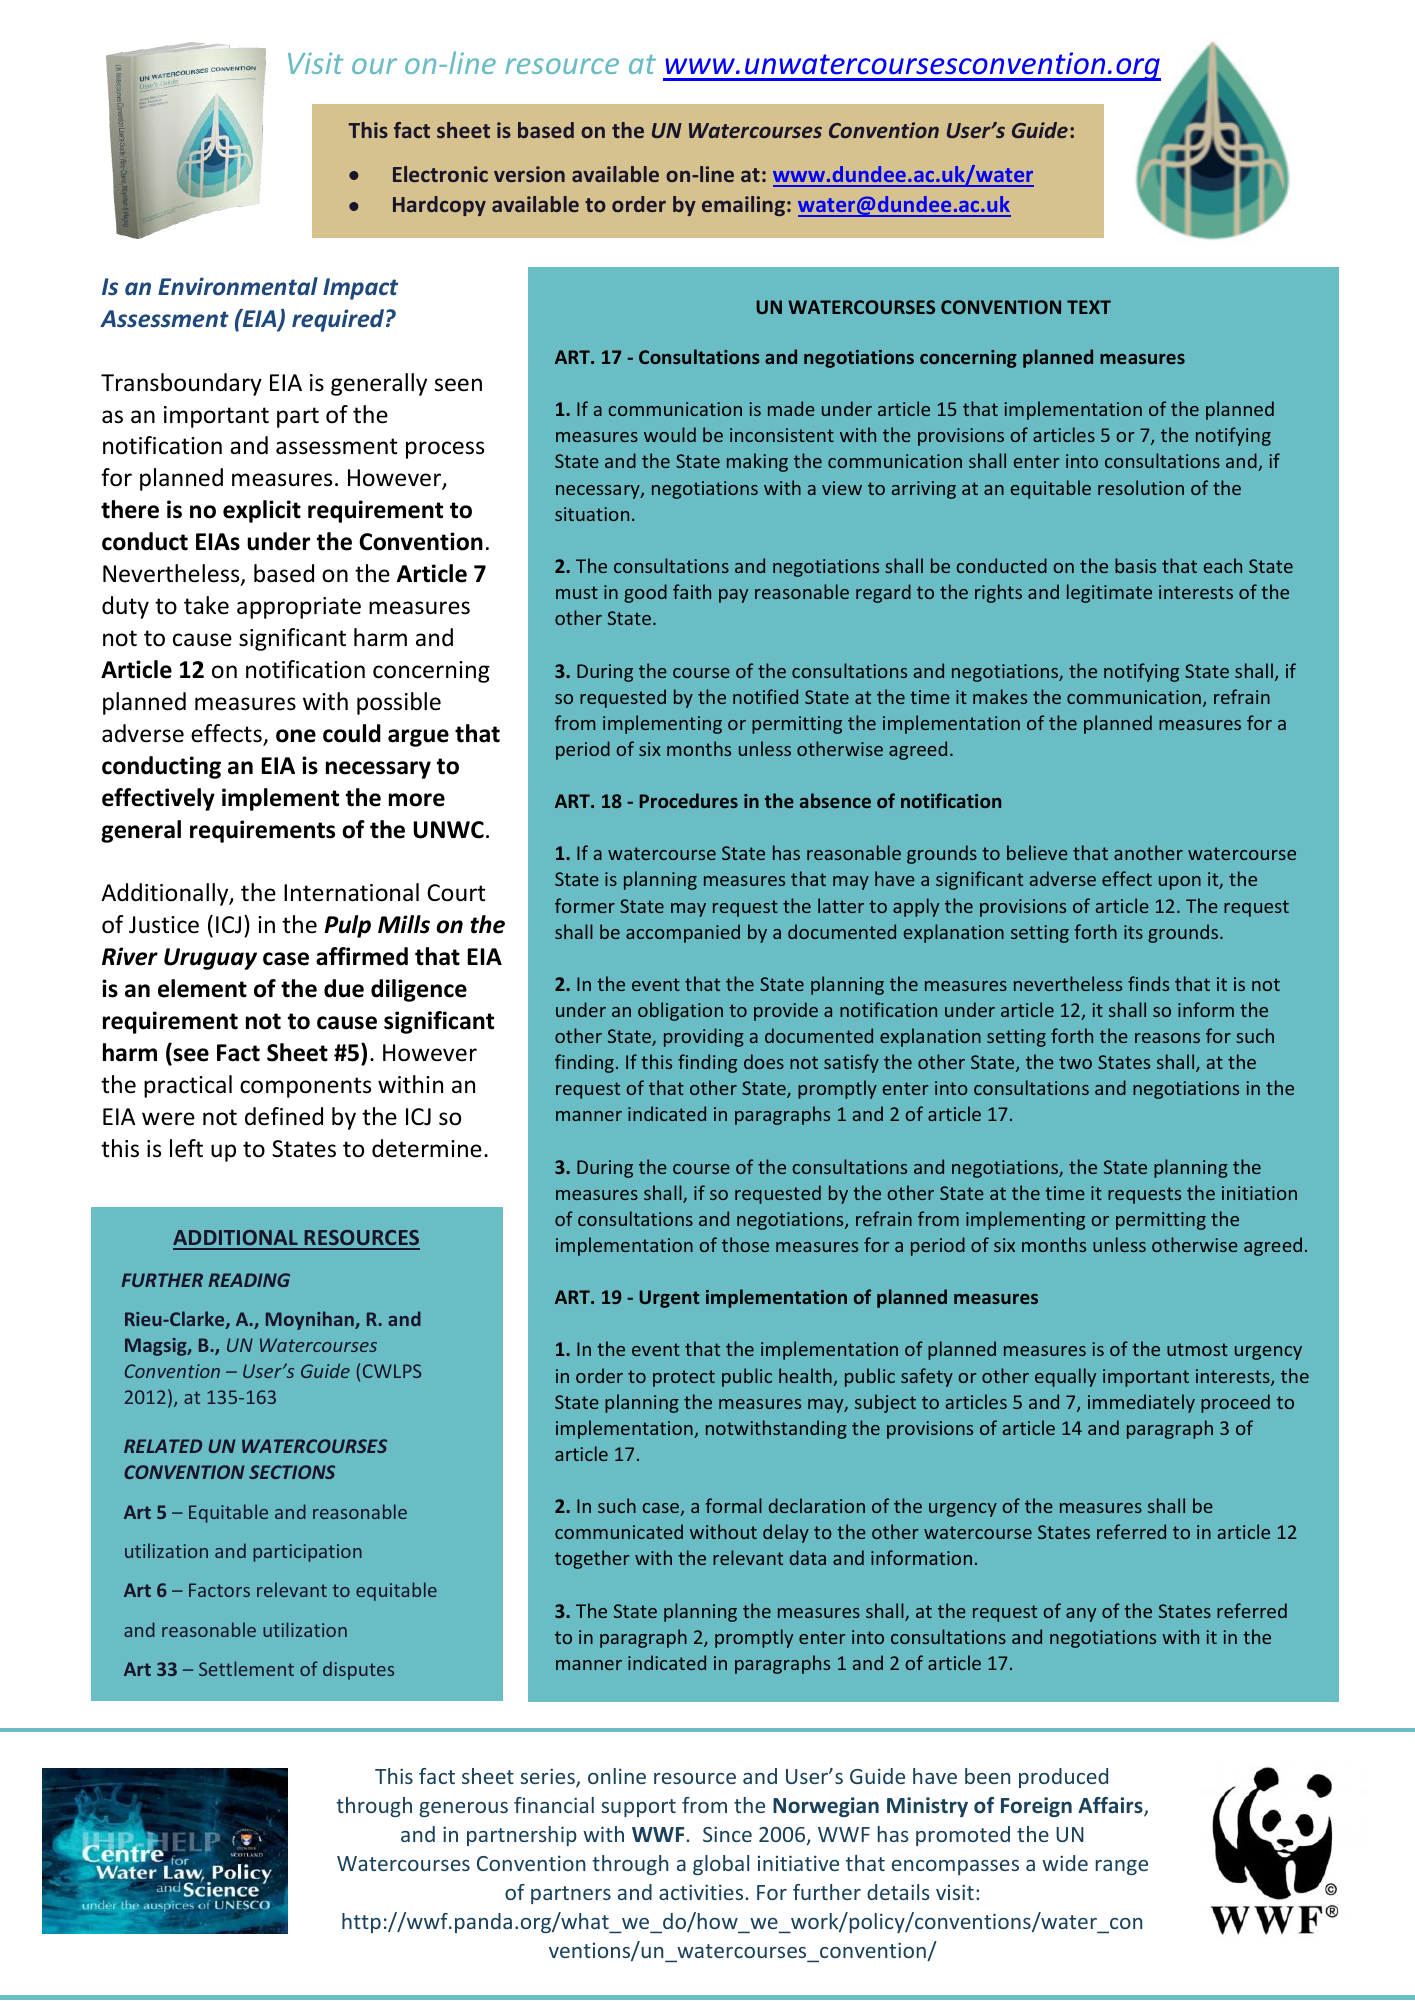 This screenshot has width=1415, height=2001. What do you see at coordinates (1180, 883) in the screenshot?
I see `upon` at bounding box center [1180, 883].
